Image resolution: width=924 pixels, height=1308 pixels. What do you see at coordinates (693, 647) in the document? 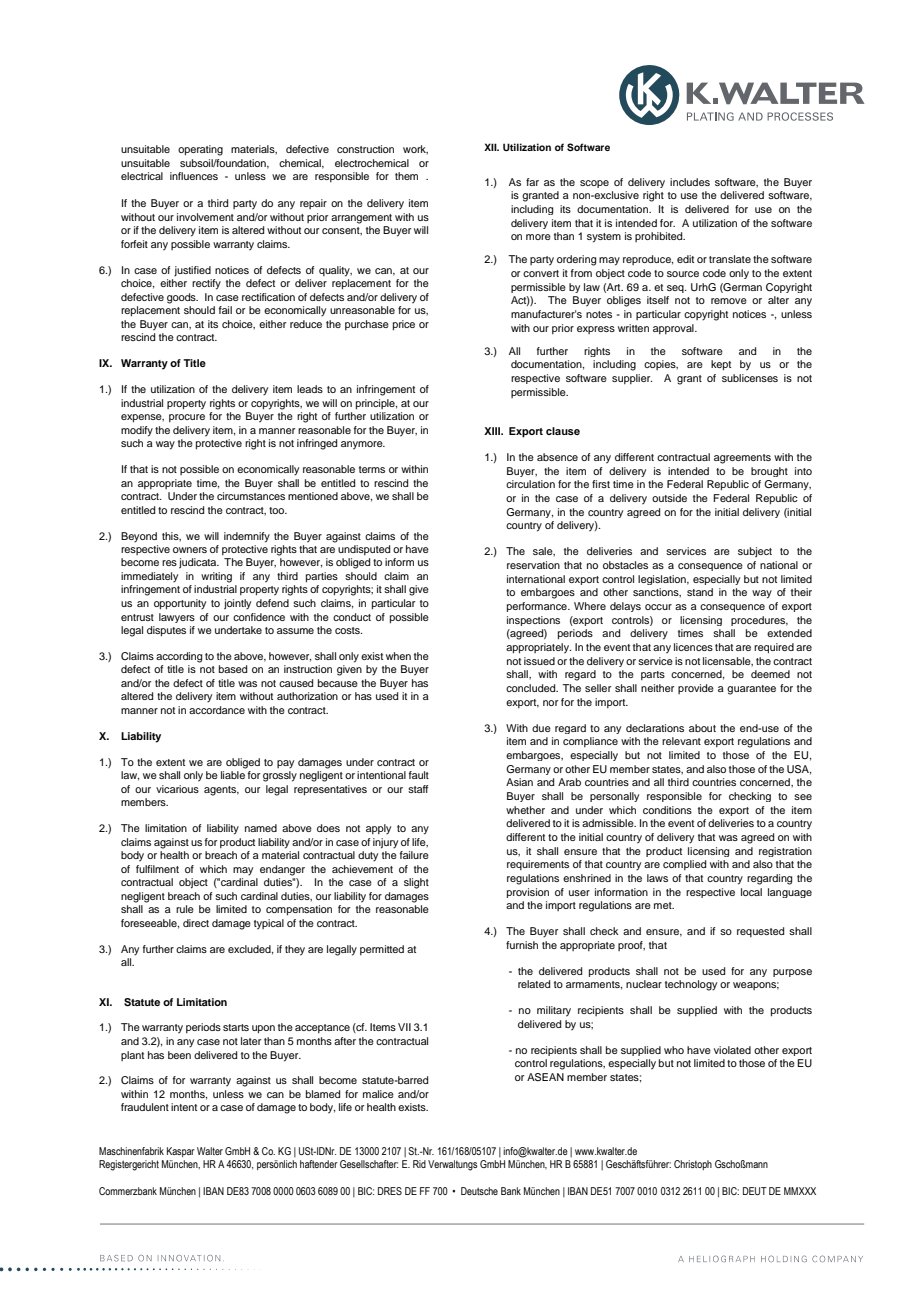
I see `licences` at bounding box center [693, 647].
